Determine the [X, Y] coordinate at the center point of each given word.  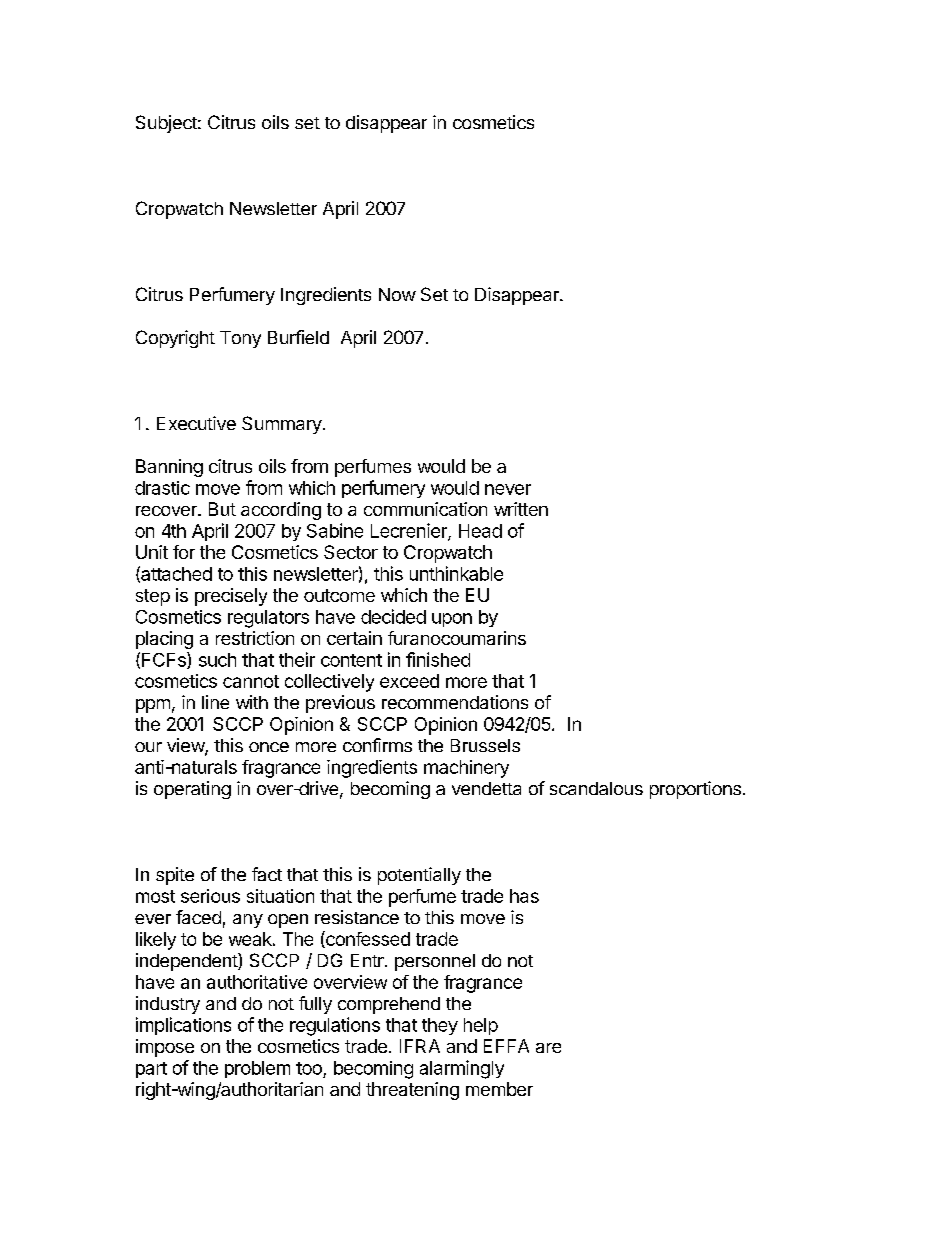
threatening [412, 1091]
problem [257, 1069]
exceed [409, 681]
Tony [240, 339]
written [521, 509]
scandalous [596, 788]
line [215, 702]
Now [397, 294]
